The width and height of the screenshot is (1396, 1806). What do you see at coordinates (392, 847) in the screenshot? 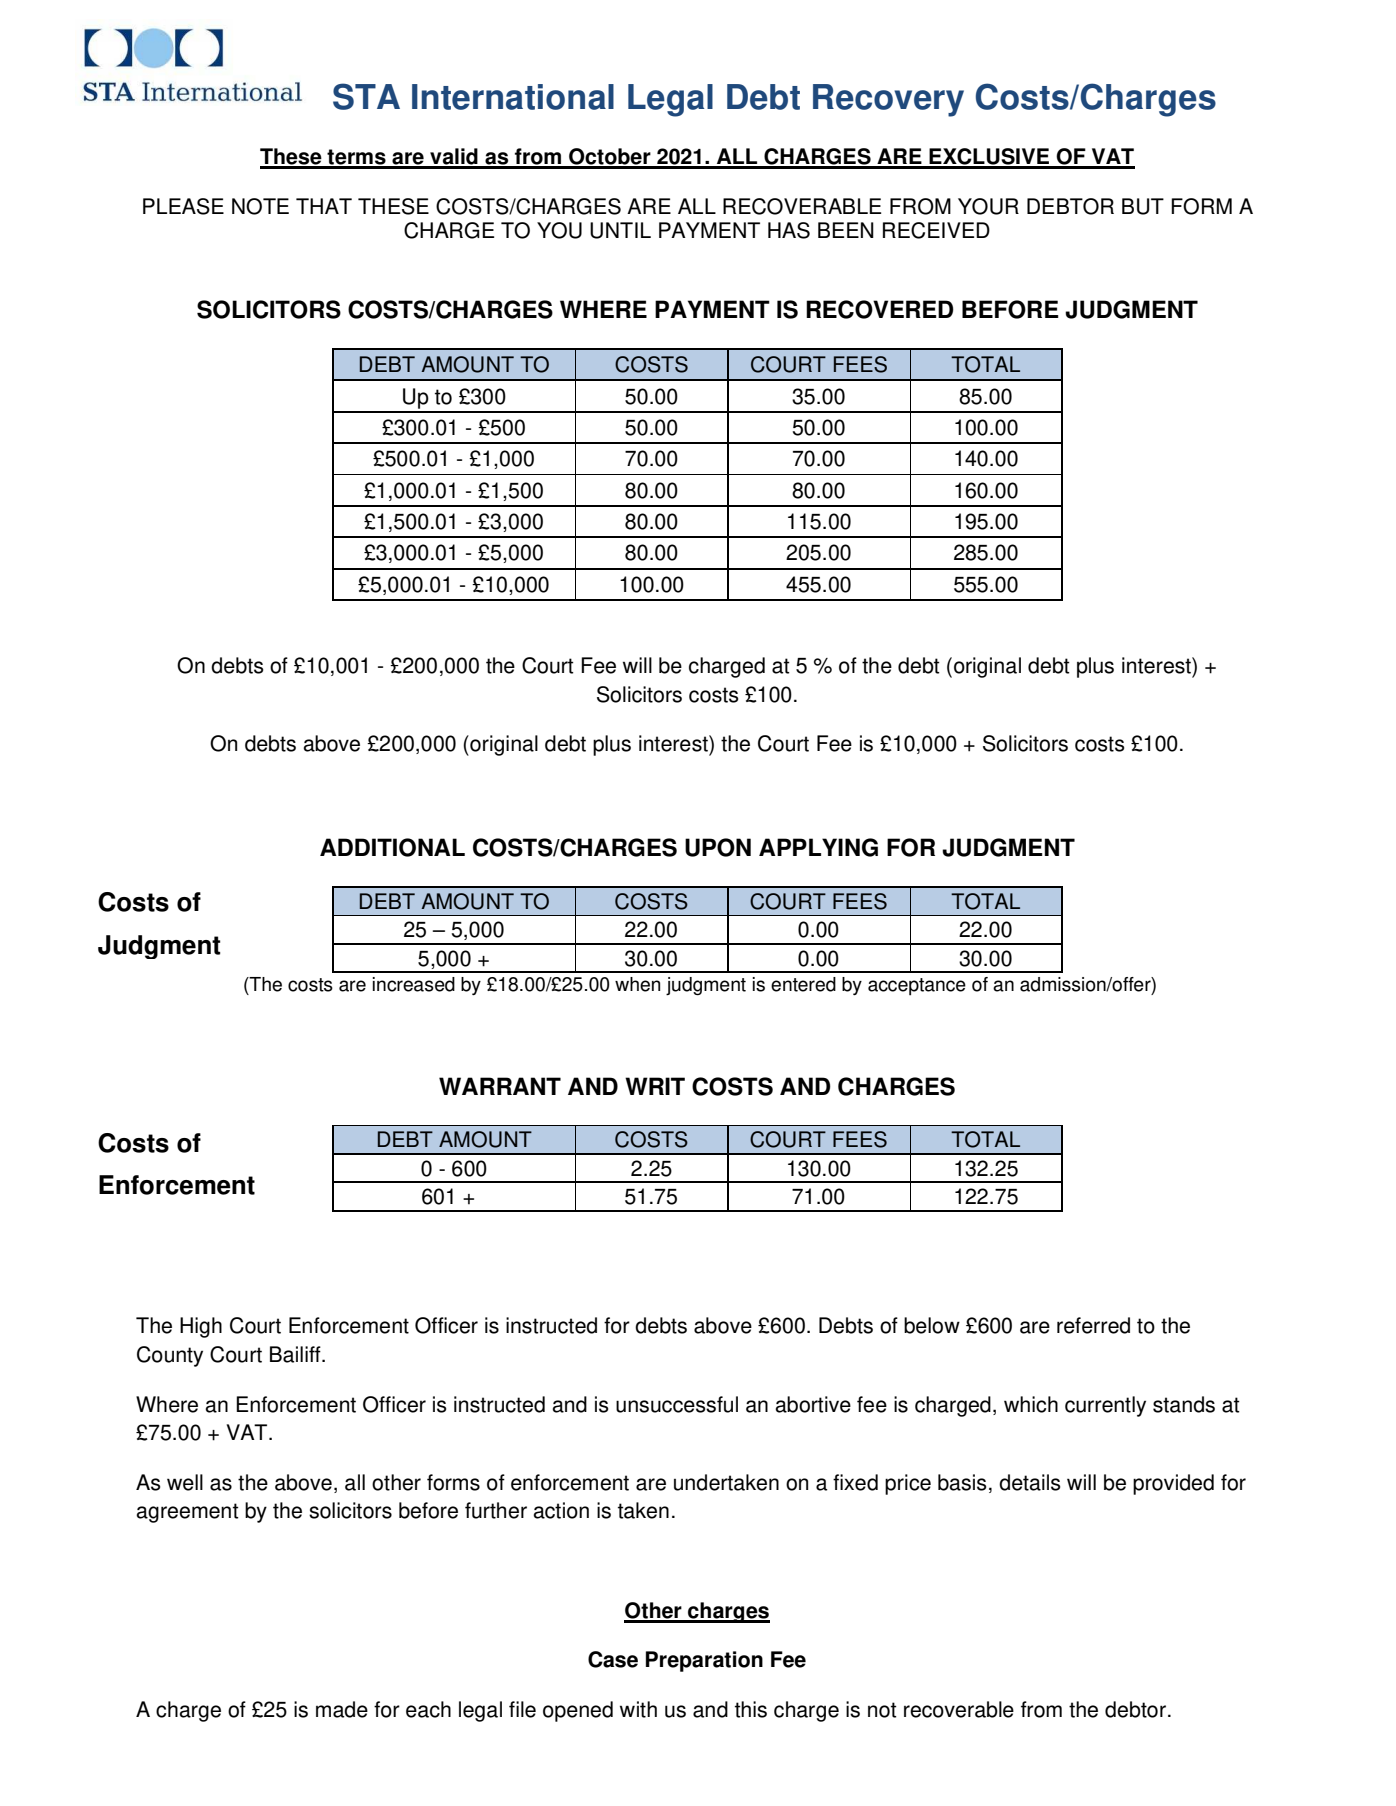
I see `ADDITIONAL` at bounding box center [392, 847].
